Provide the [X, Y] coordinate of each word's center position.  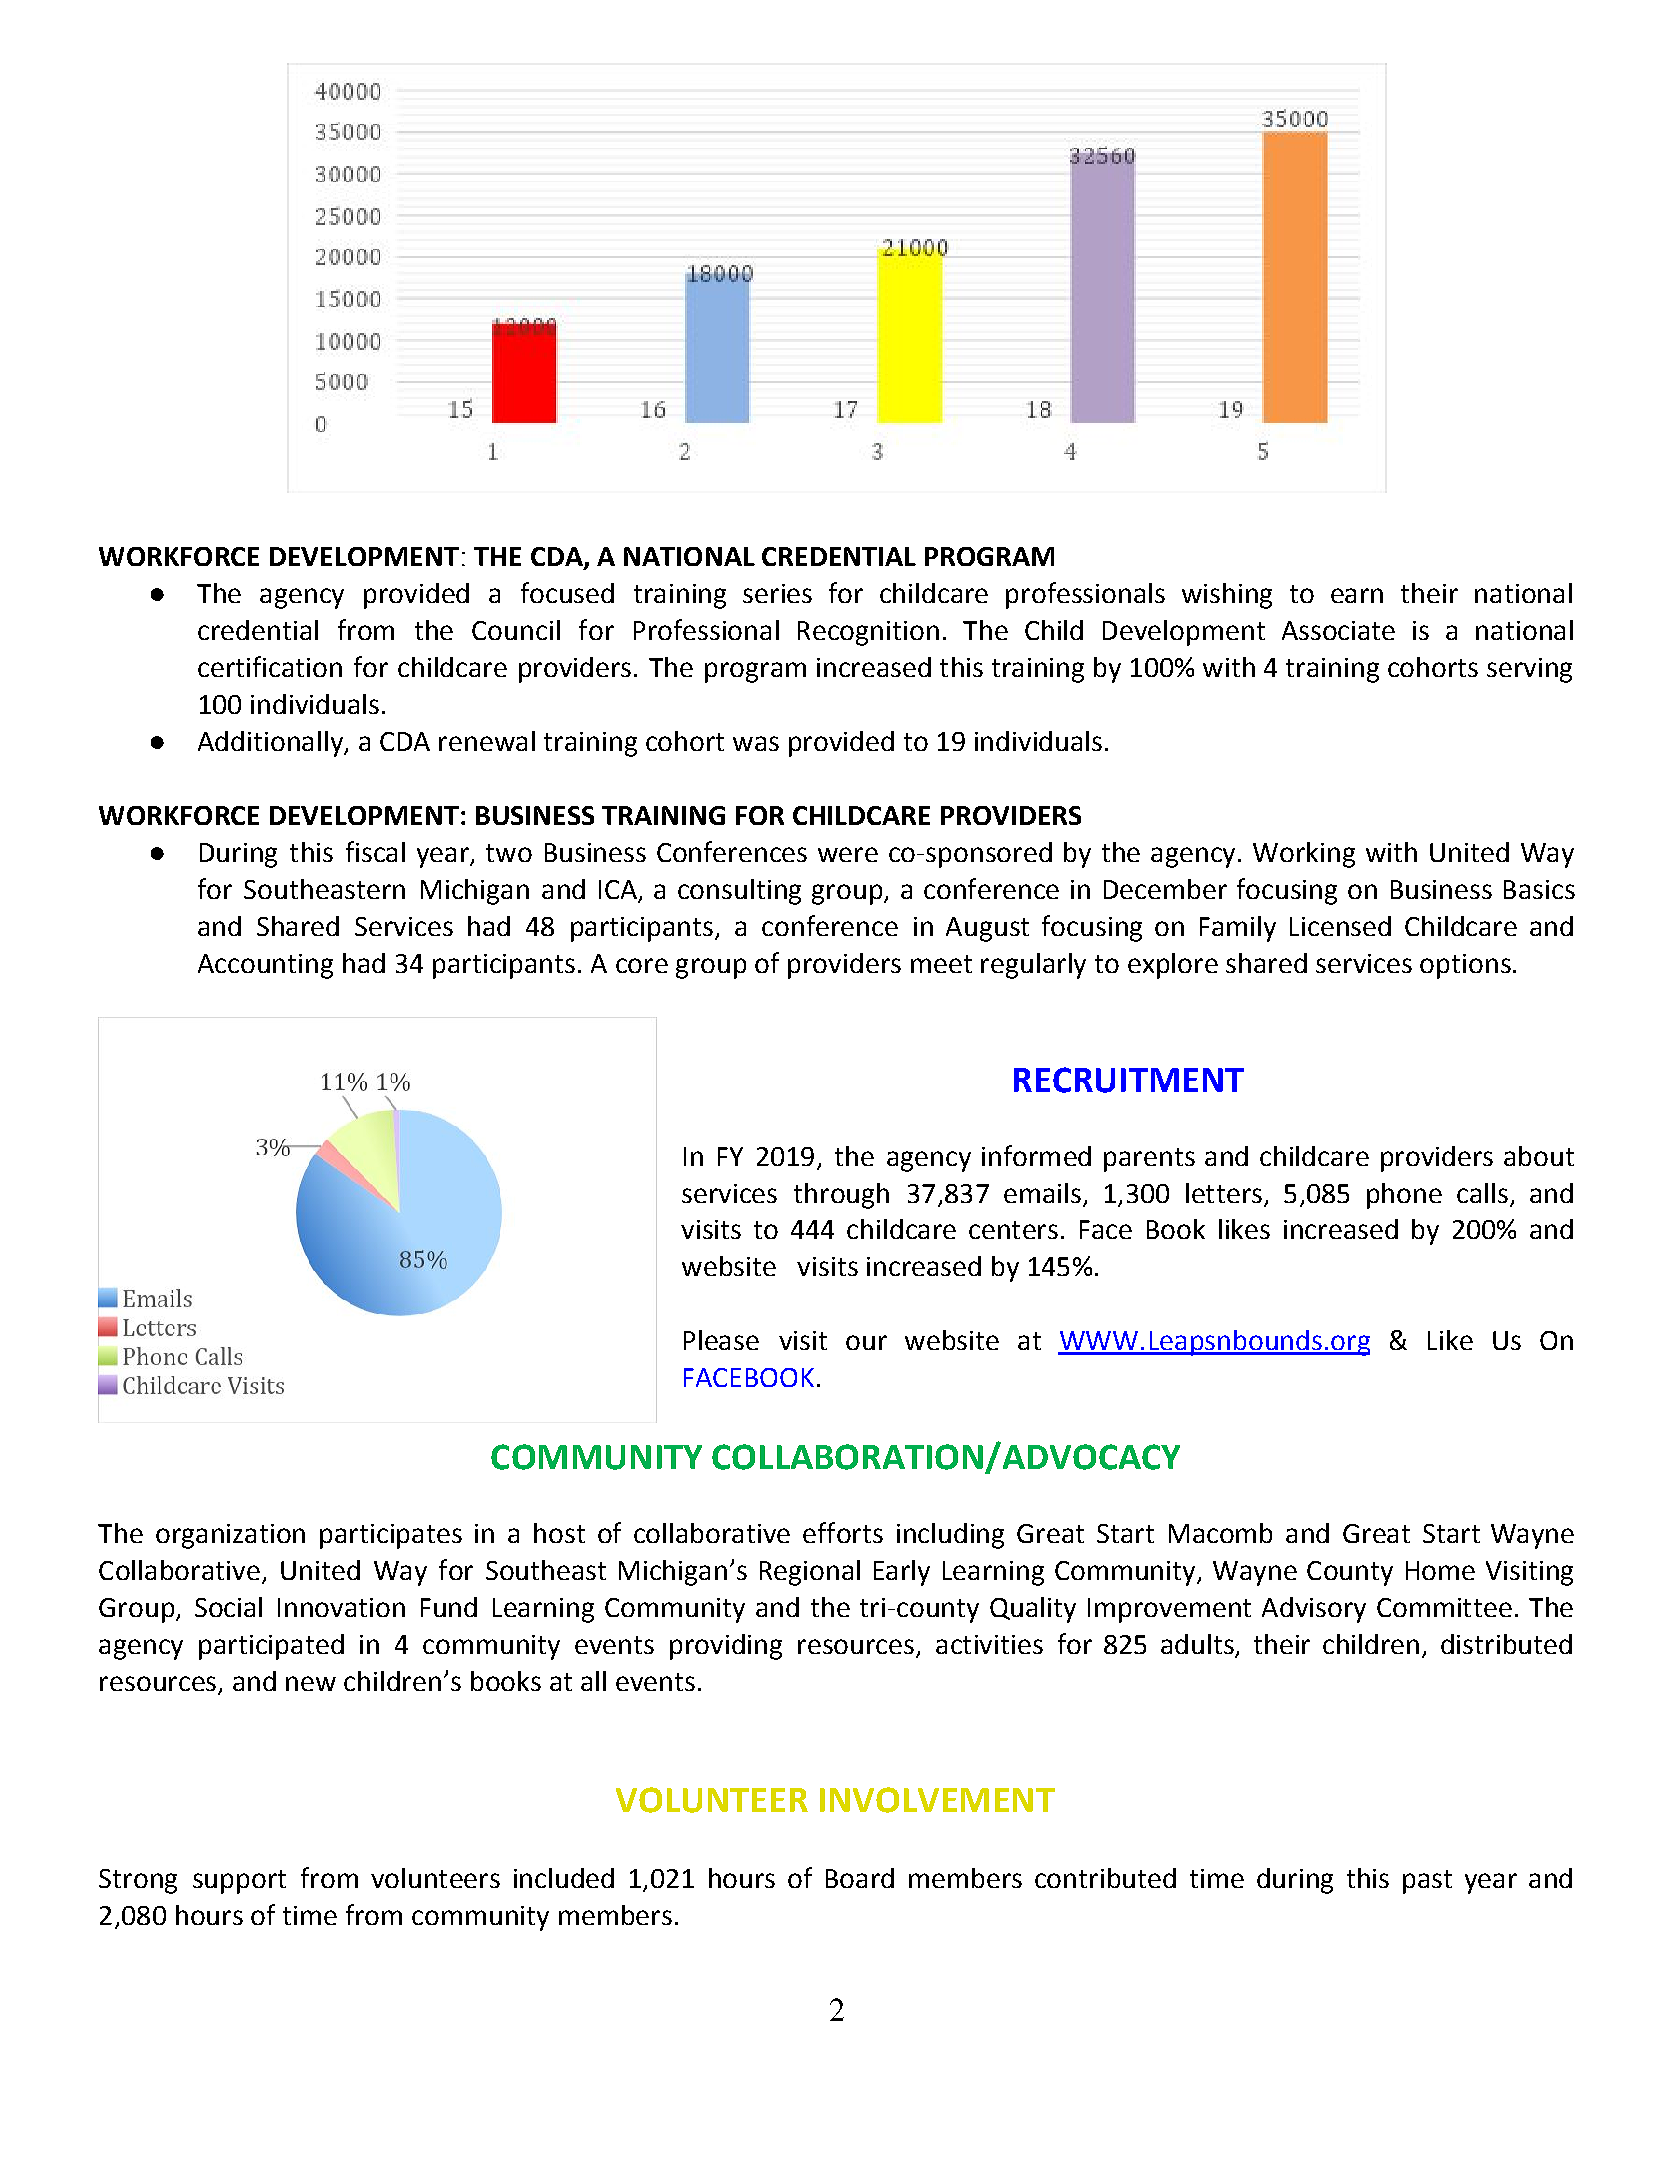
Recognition [868, 633]
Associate [1338, 630]
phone [1404, 1196]
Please [721, 1340]
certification [270, 666]
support [239, 1882]
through [841, 1196]
